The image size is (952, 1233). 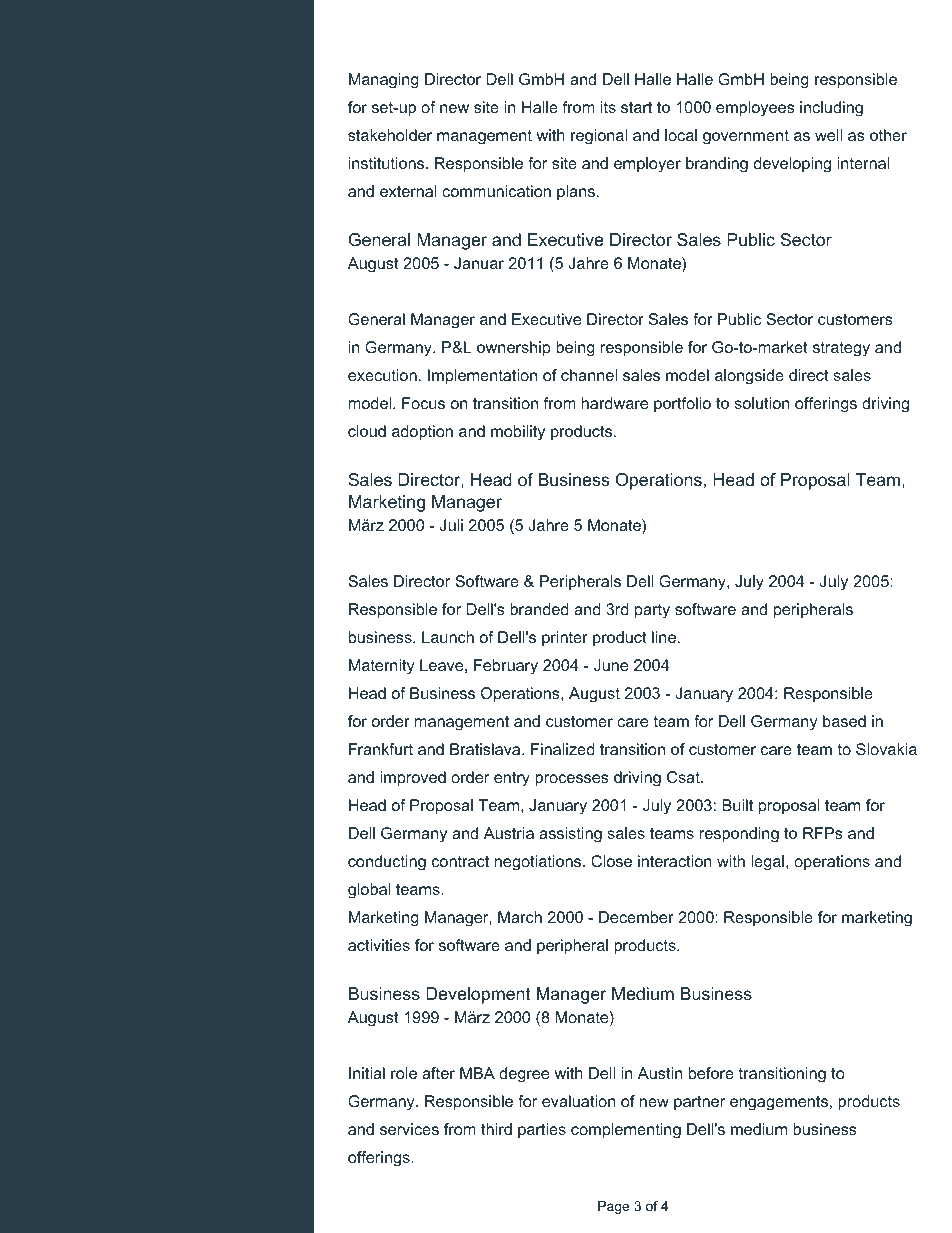 I want to click on services, so click(x=409, y=1129).
